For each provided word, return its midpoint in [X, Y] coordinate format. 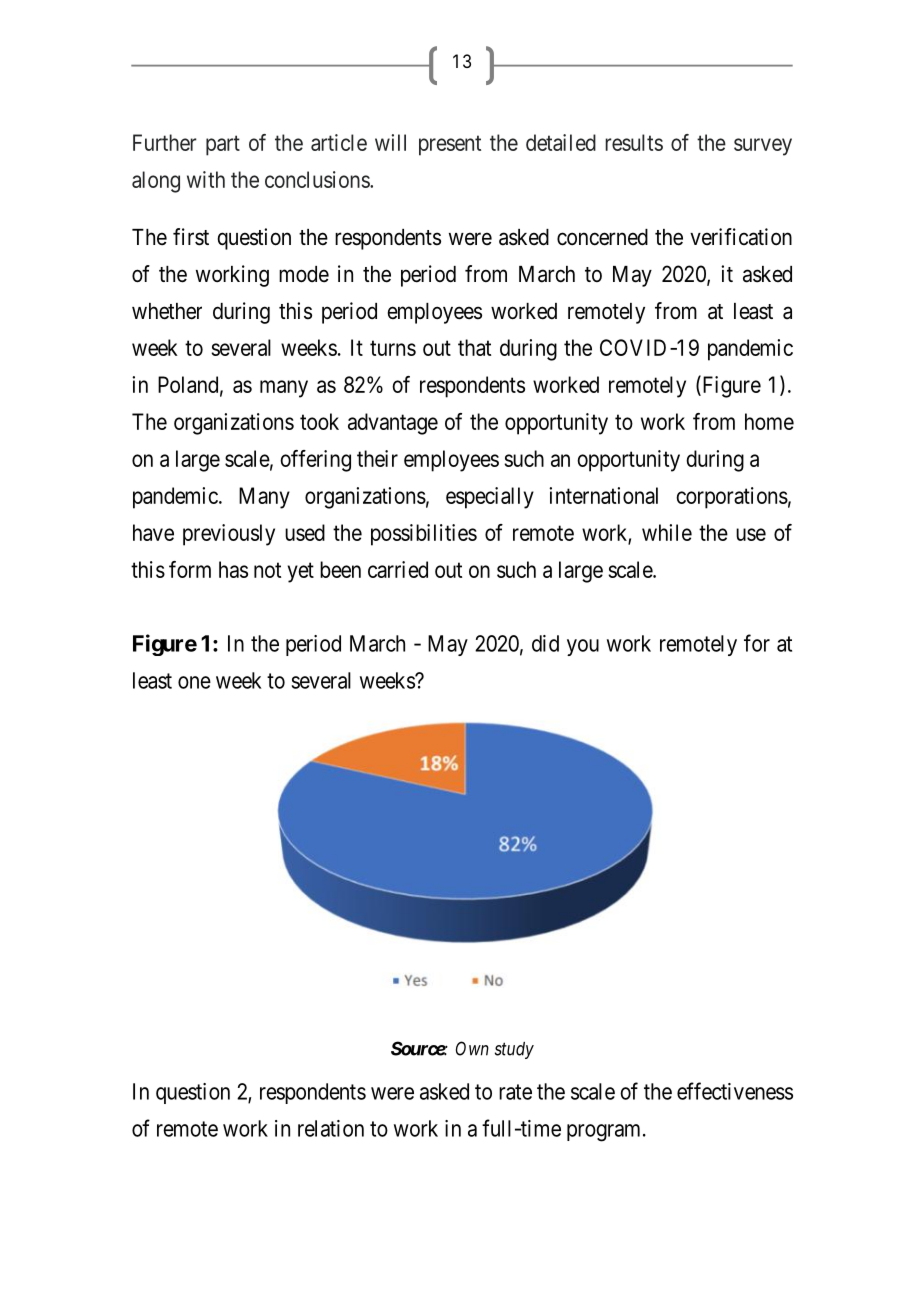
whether [167, 311]
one [194, 682]
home [769, 421]
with [206, 179]
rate [515, 1092]
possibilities [424, 535]
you [583, 647]
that [474, 347]
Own [472, 1048]
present [450, 145]
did [545, 643]
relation [331, 1128]
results [634, 142]
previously [229, 535]
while [667, 532]
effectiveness [735, 1091]
